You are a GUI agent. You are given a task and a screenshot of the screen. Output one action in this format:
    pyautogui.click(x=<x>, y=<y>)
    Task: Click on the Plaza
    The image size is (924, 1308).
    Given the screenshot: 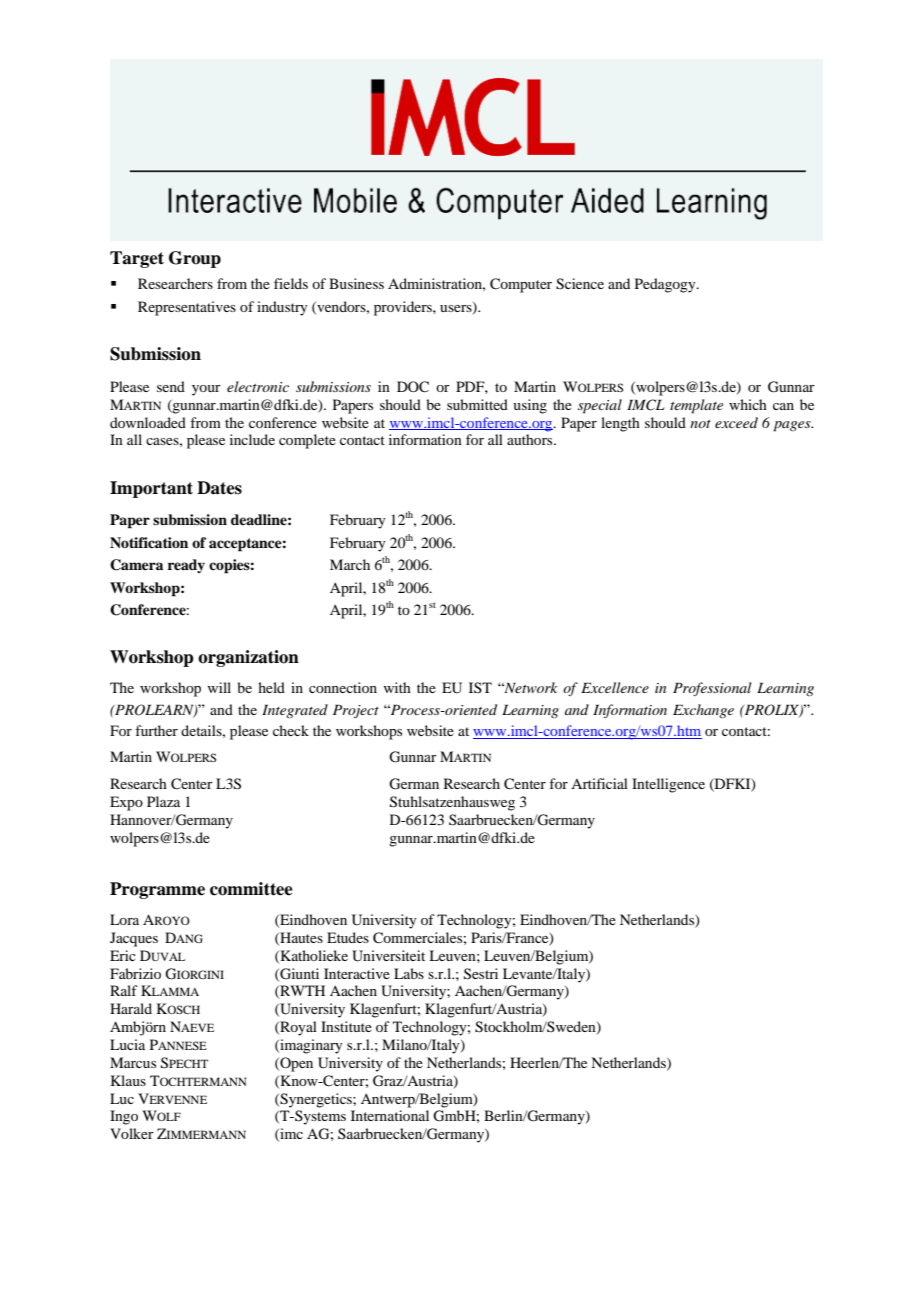 What is the action you would take?
    pyautogui.click(x=163, y=801)
